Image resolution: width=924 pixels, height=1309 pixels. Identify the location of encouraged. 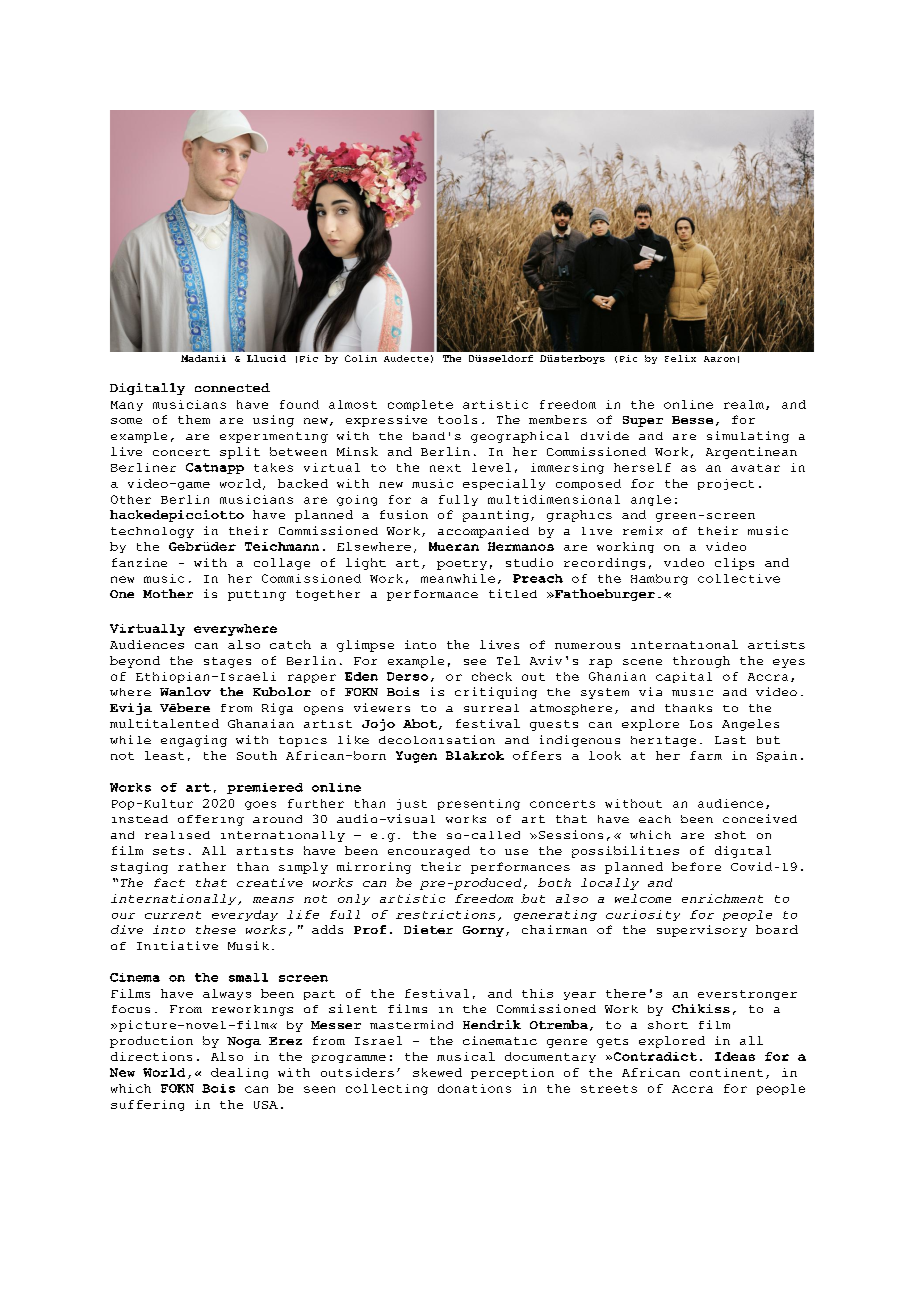
(429, 852).
